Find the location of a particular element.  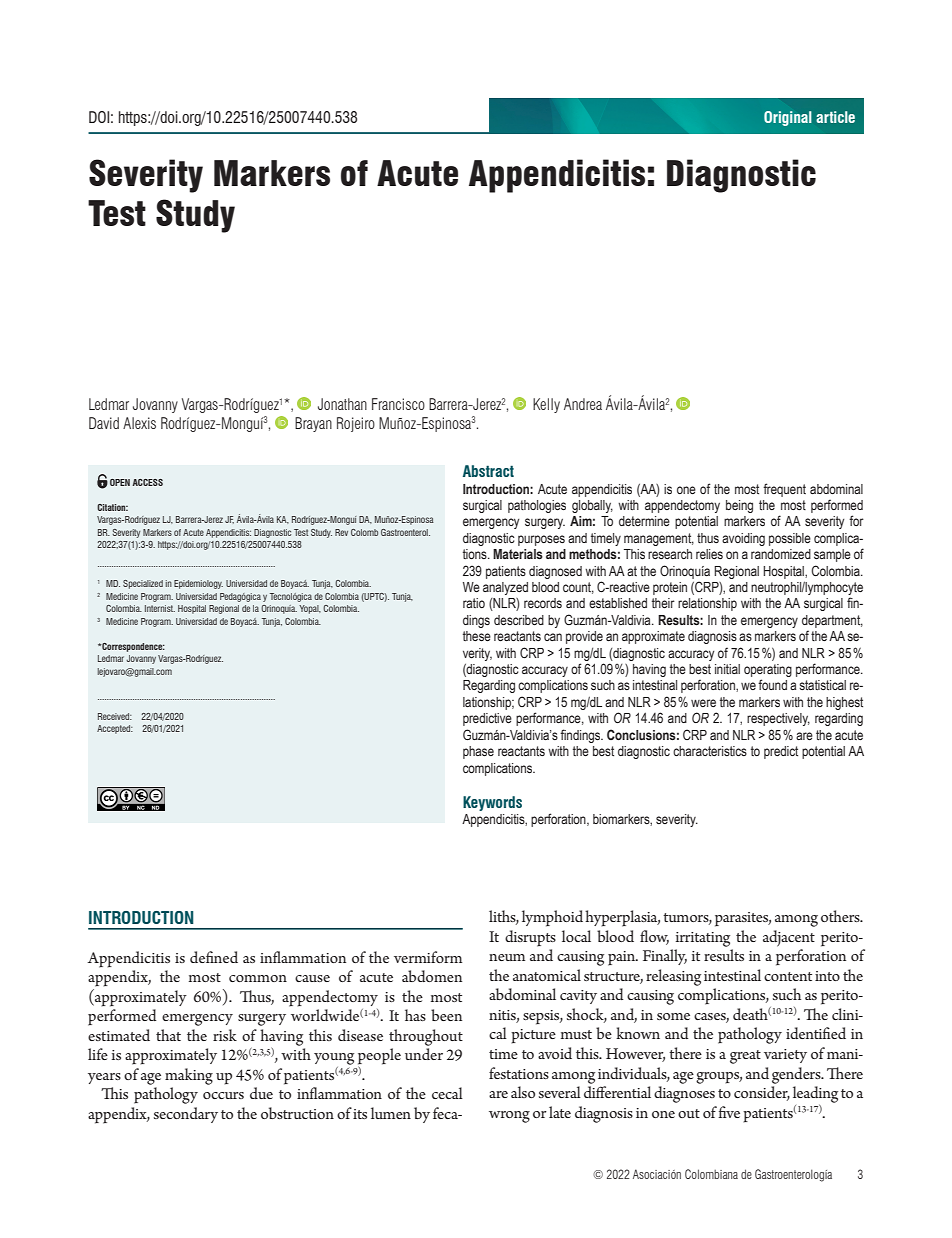

Internist is located at coordinates (160, 608).
